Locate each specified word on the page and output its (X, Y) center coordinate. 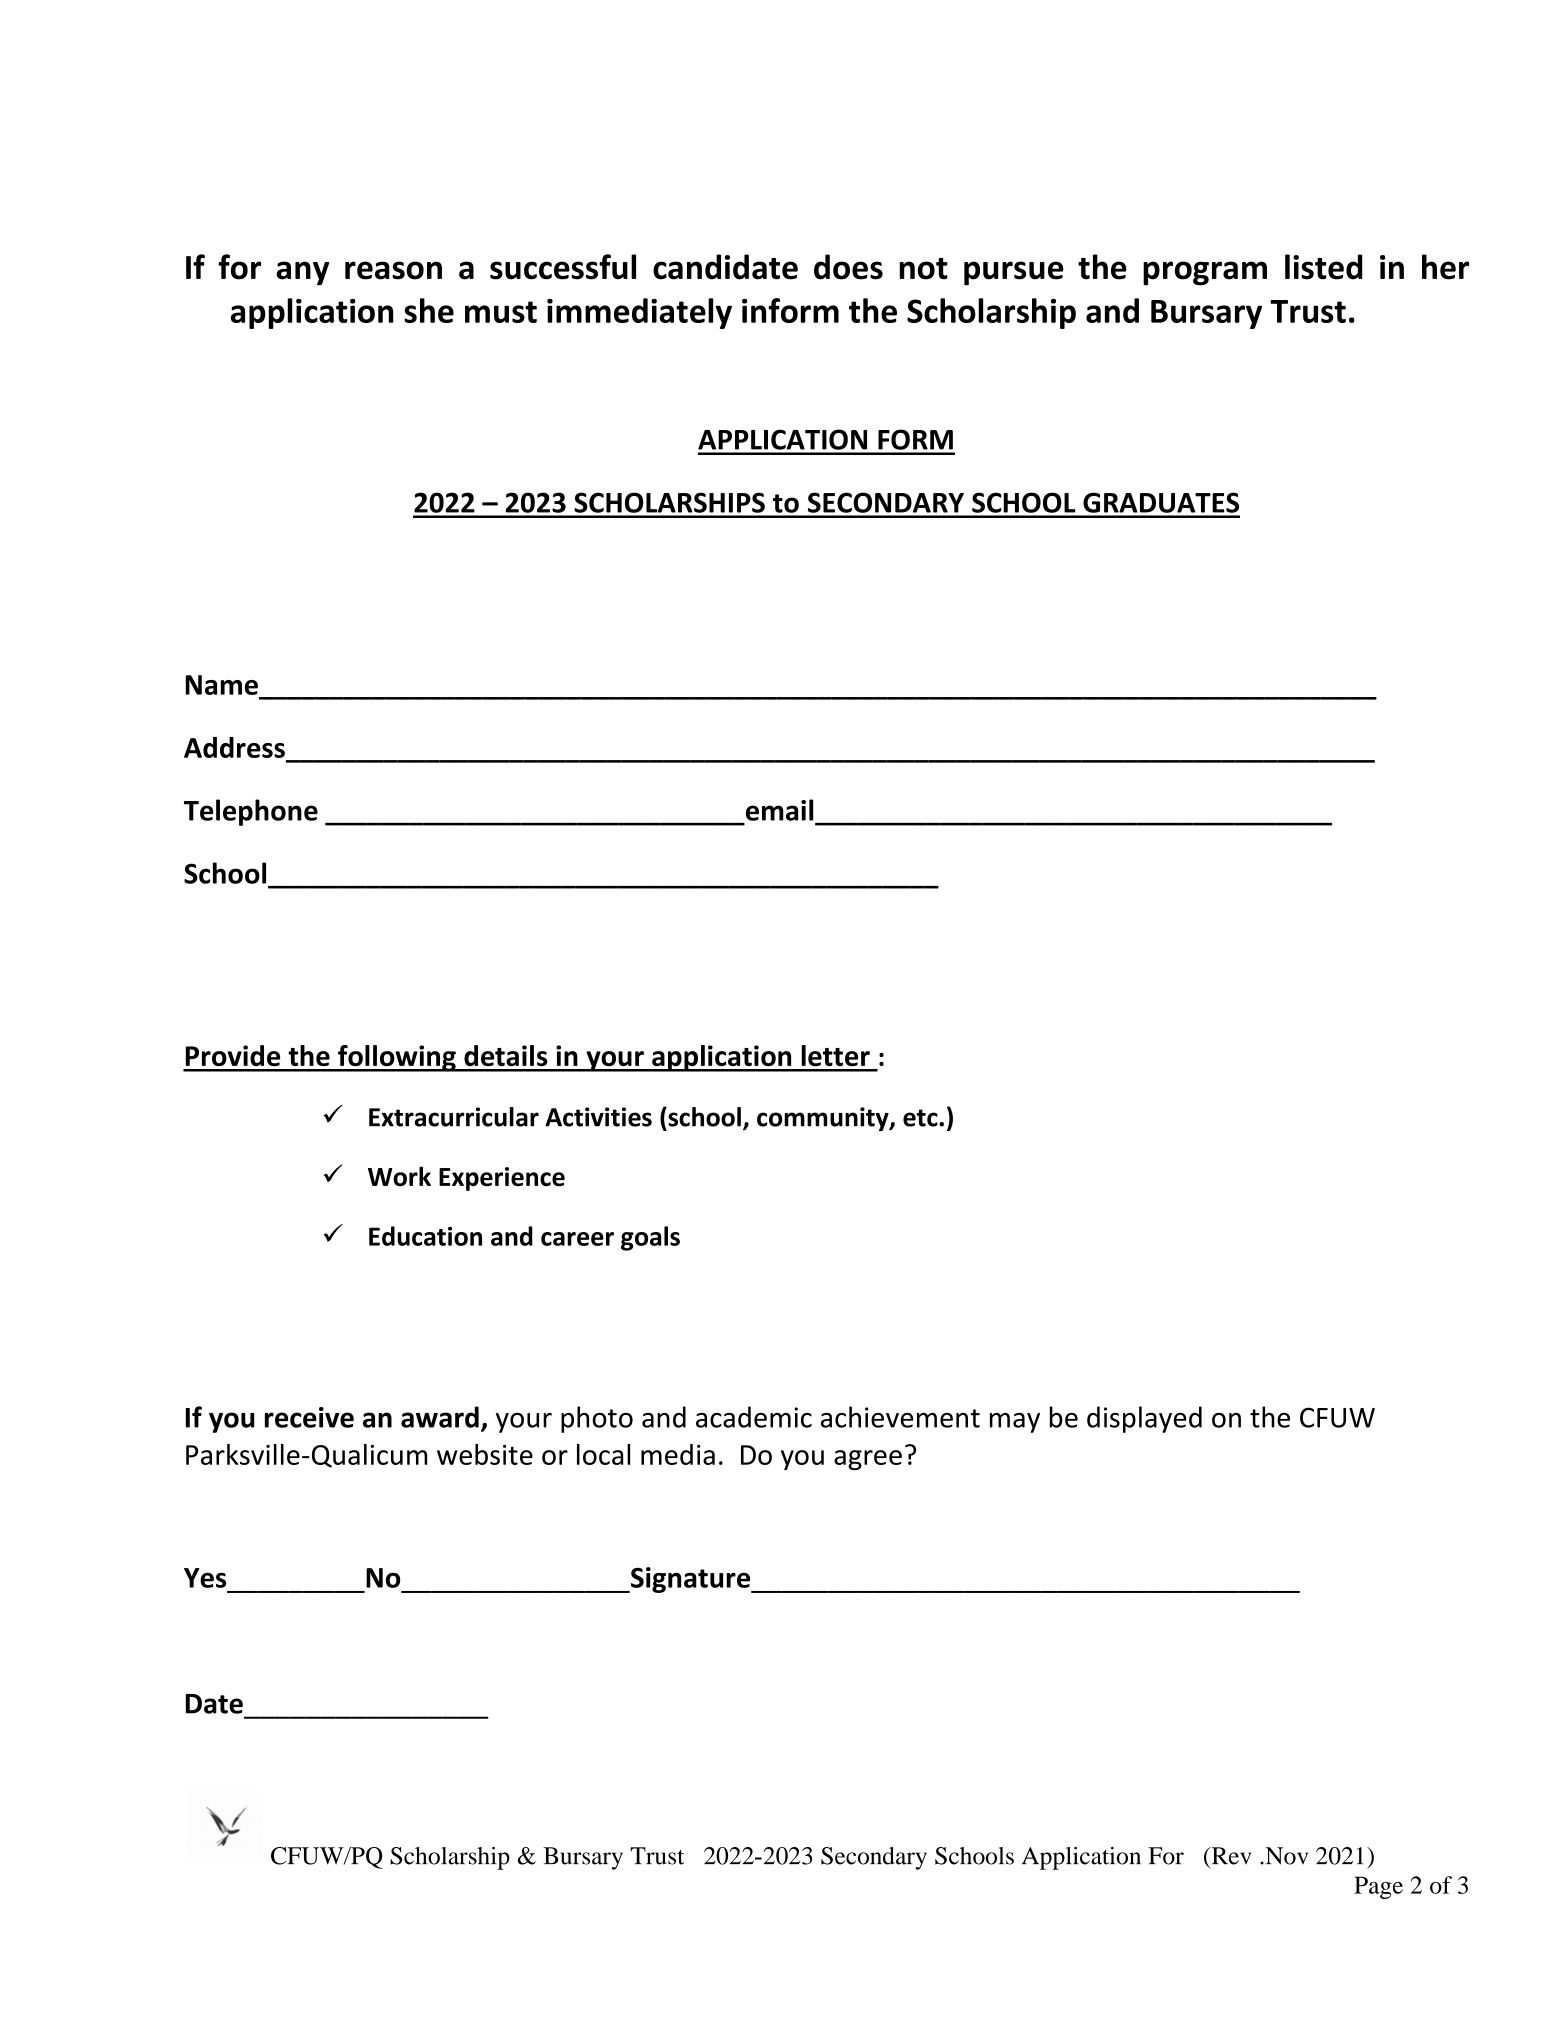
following (397, 1058)
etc (921, 1118)
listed (1324, 267)
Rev (1230, 1856)
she (429, 310)
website (485, 1454)
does (848, 267)
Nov (1285, 1856)
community (824, 1119)
